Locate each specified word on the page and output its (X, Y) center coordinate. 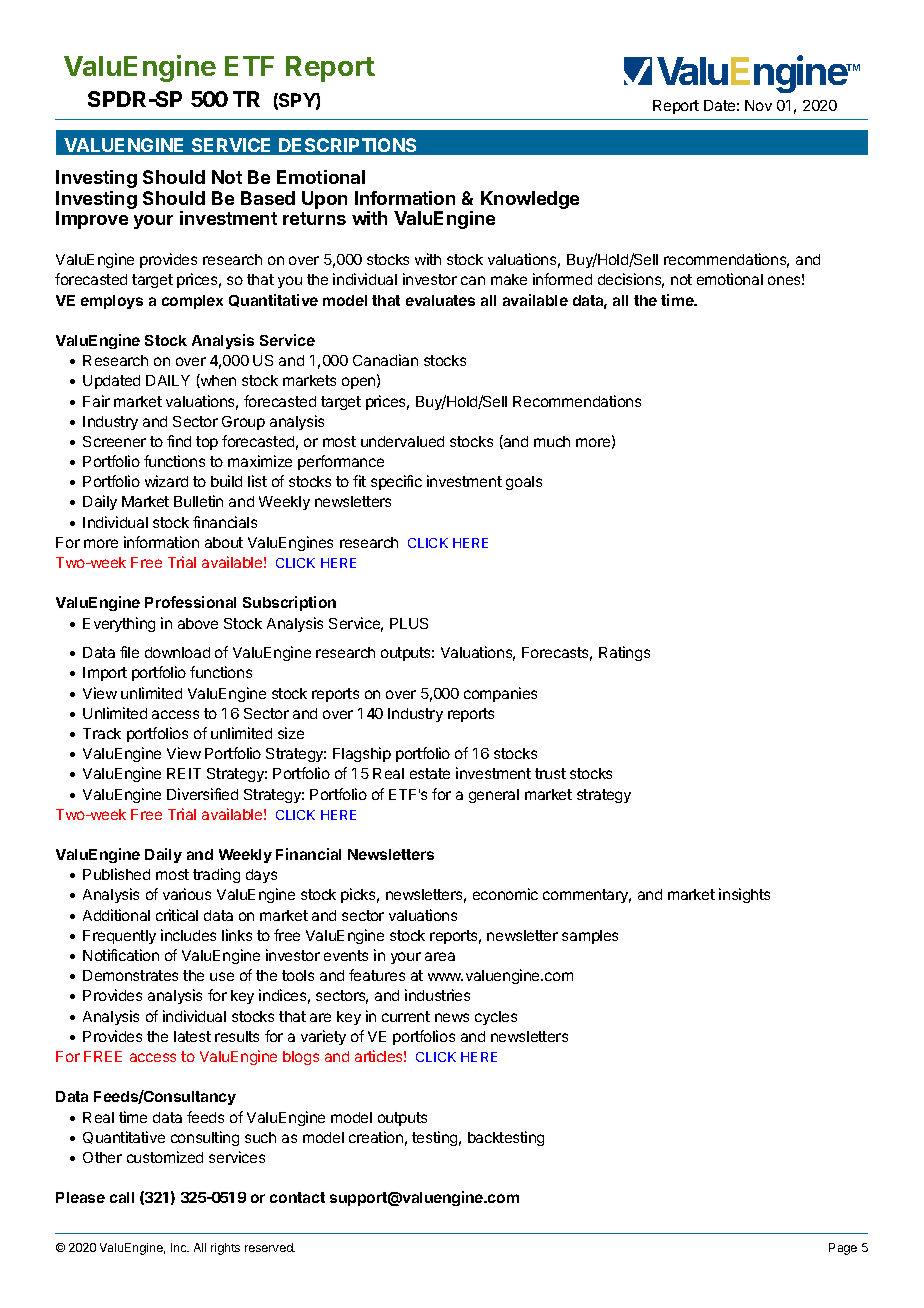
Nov (758, 105)
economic (505, 894)
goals (524, 483)
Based (268, 198)
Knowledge (530, 200)
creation (376, 1137)
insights (744, 895)
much (552, 441)
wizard (166, 481)
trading (216, 875)
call (122, 1197)
